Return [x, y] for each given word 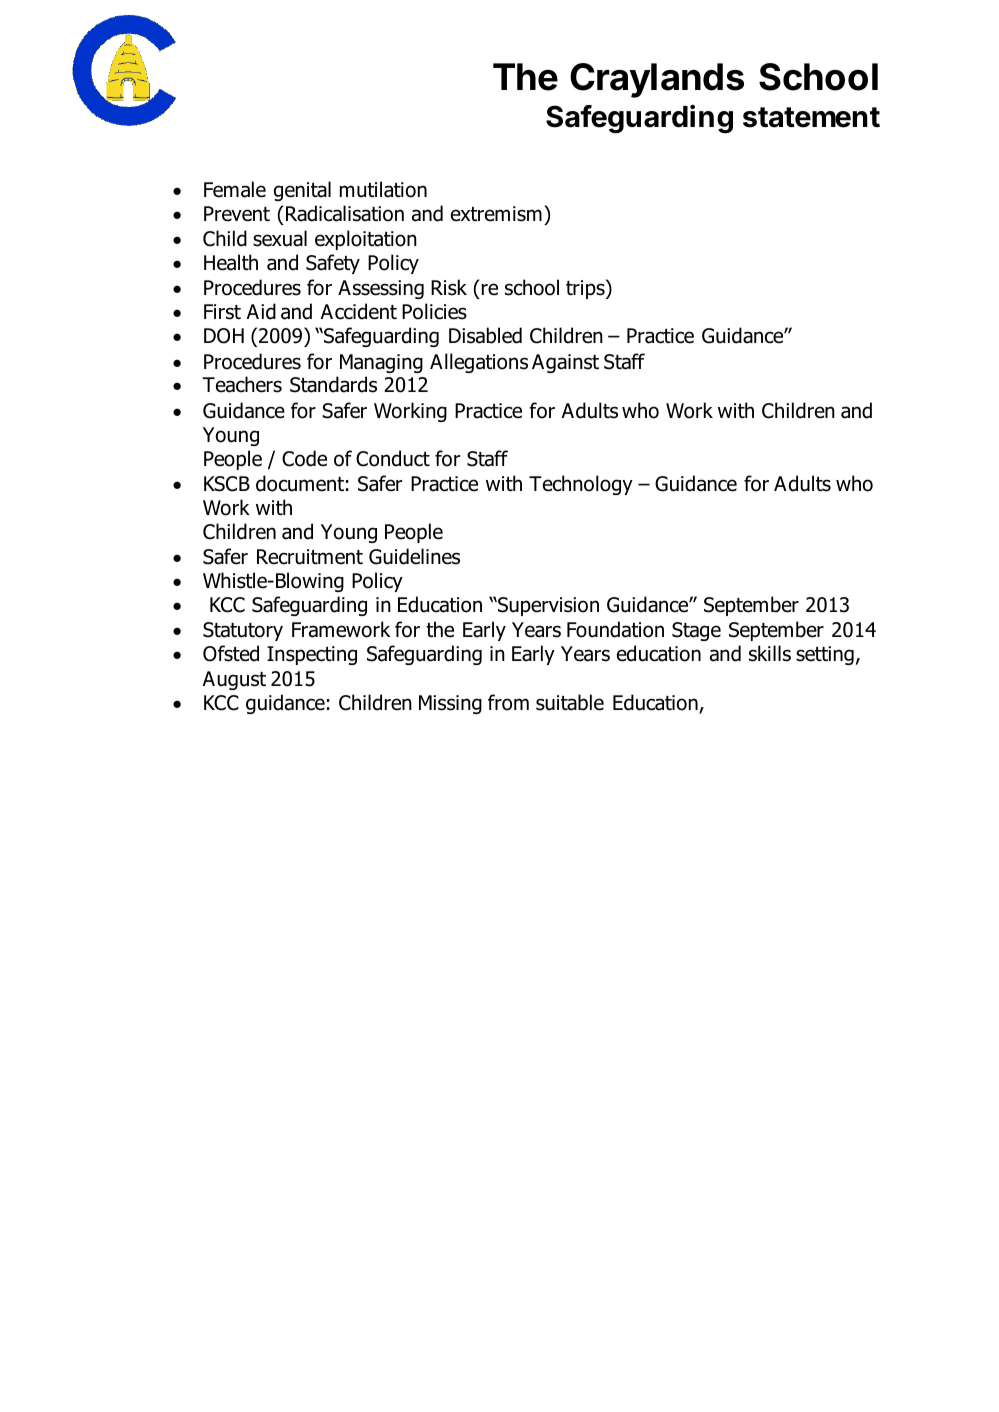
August [234, 680]
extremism [496, 214]
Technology [581, 485]
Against [565, 363]
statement [811, 117]
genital [302, 191]
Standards [333, 384]
